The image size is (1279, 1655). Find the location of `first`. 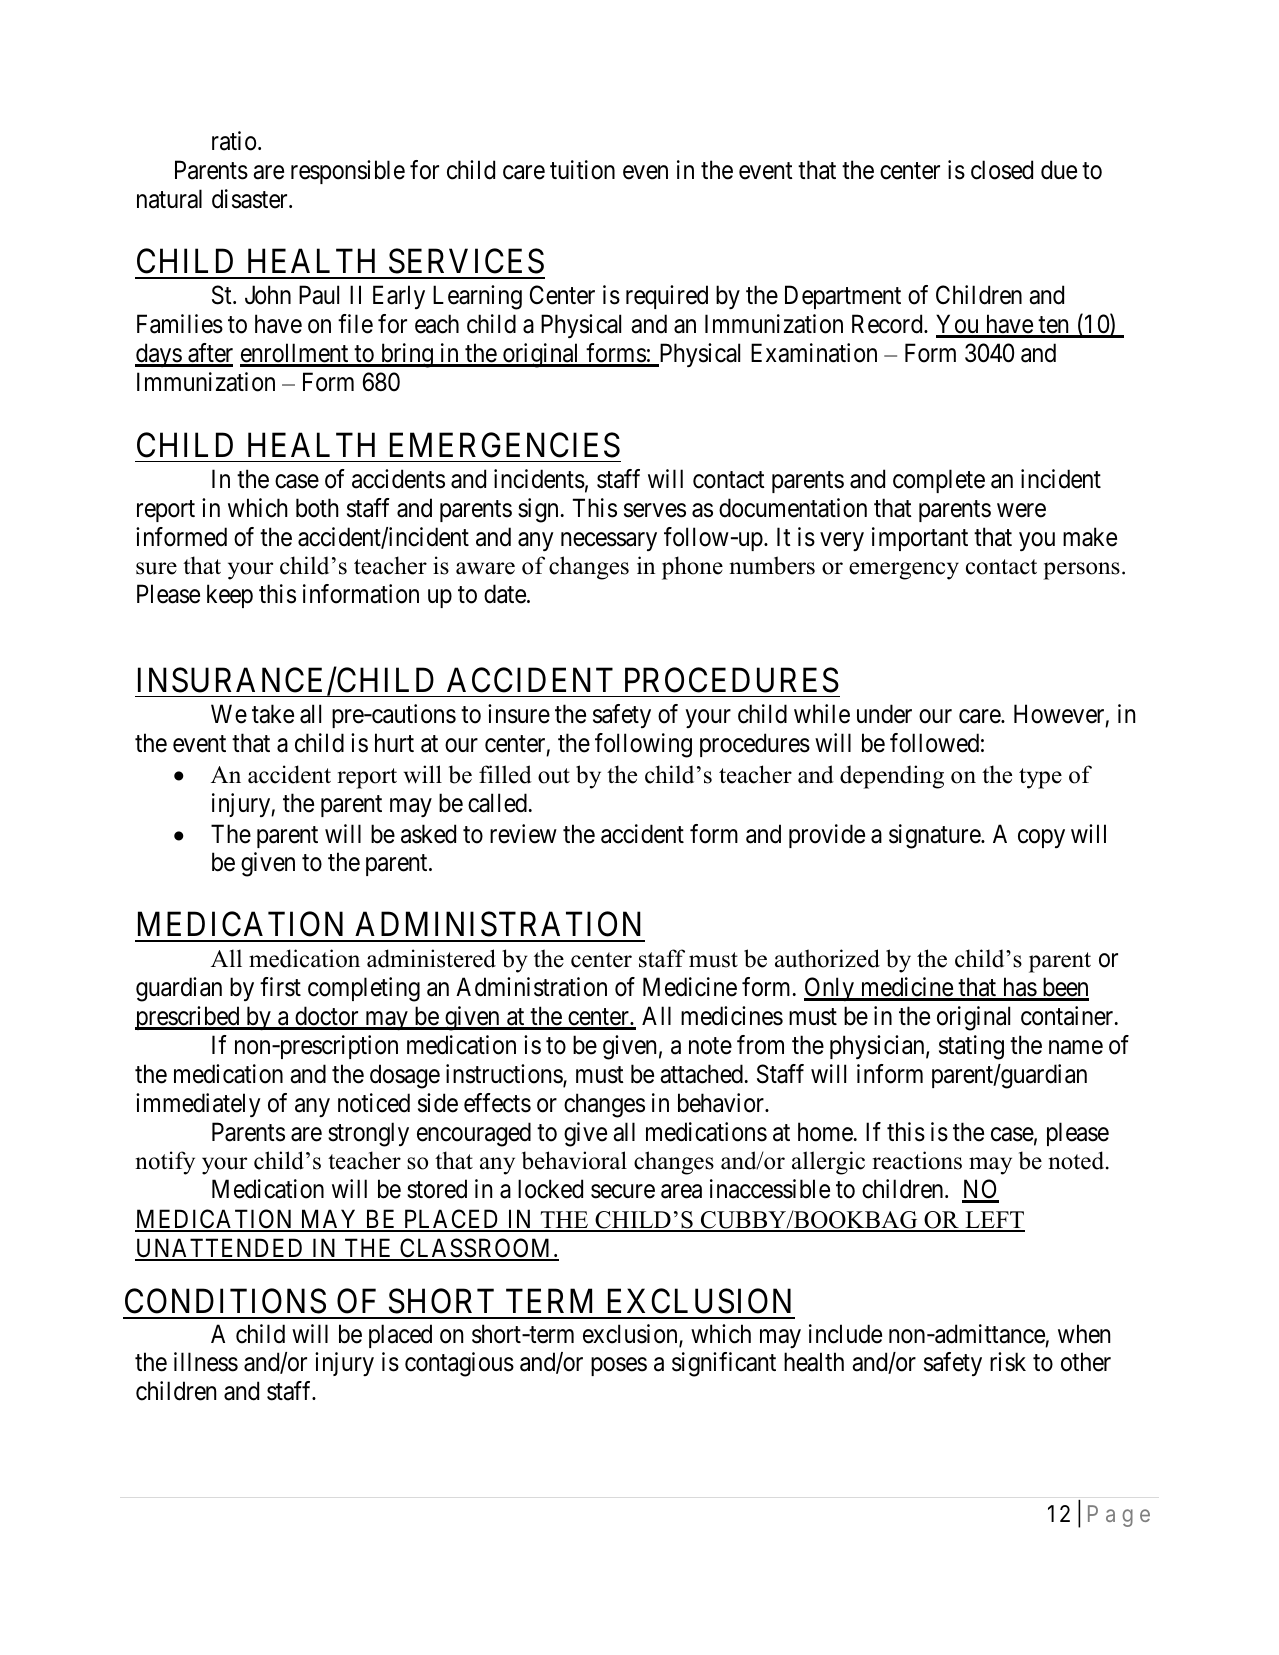

first is located at coordinates (280, 987).
